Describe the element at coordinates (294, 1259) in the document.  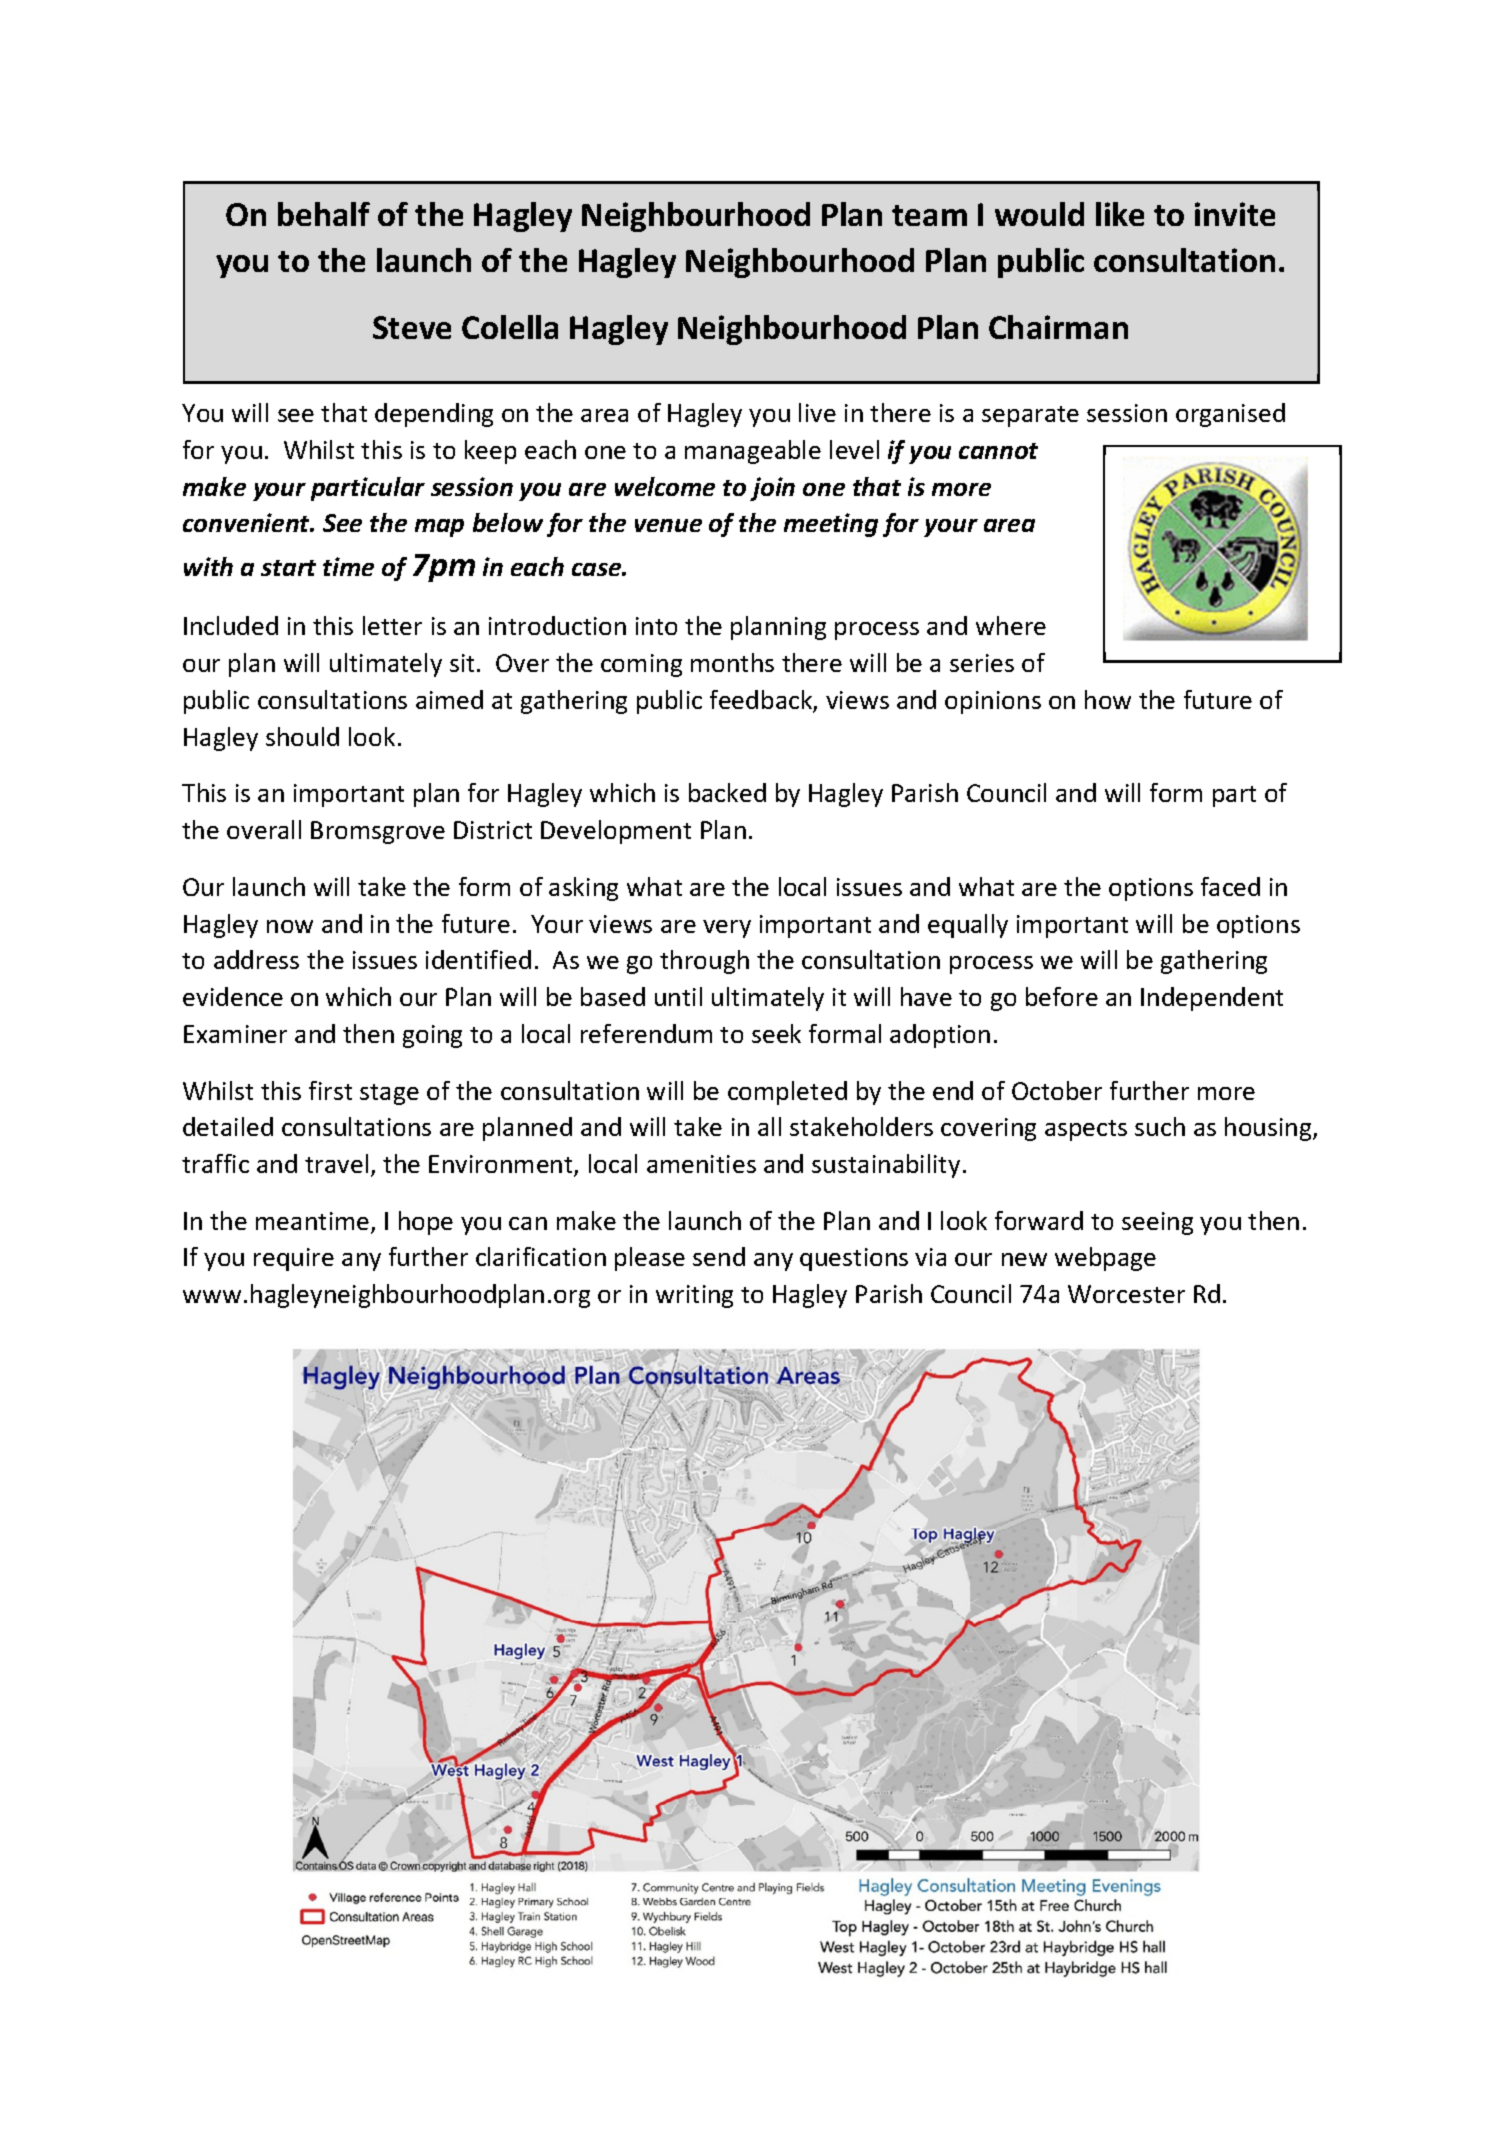
I see `require` at that location.
